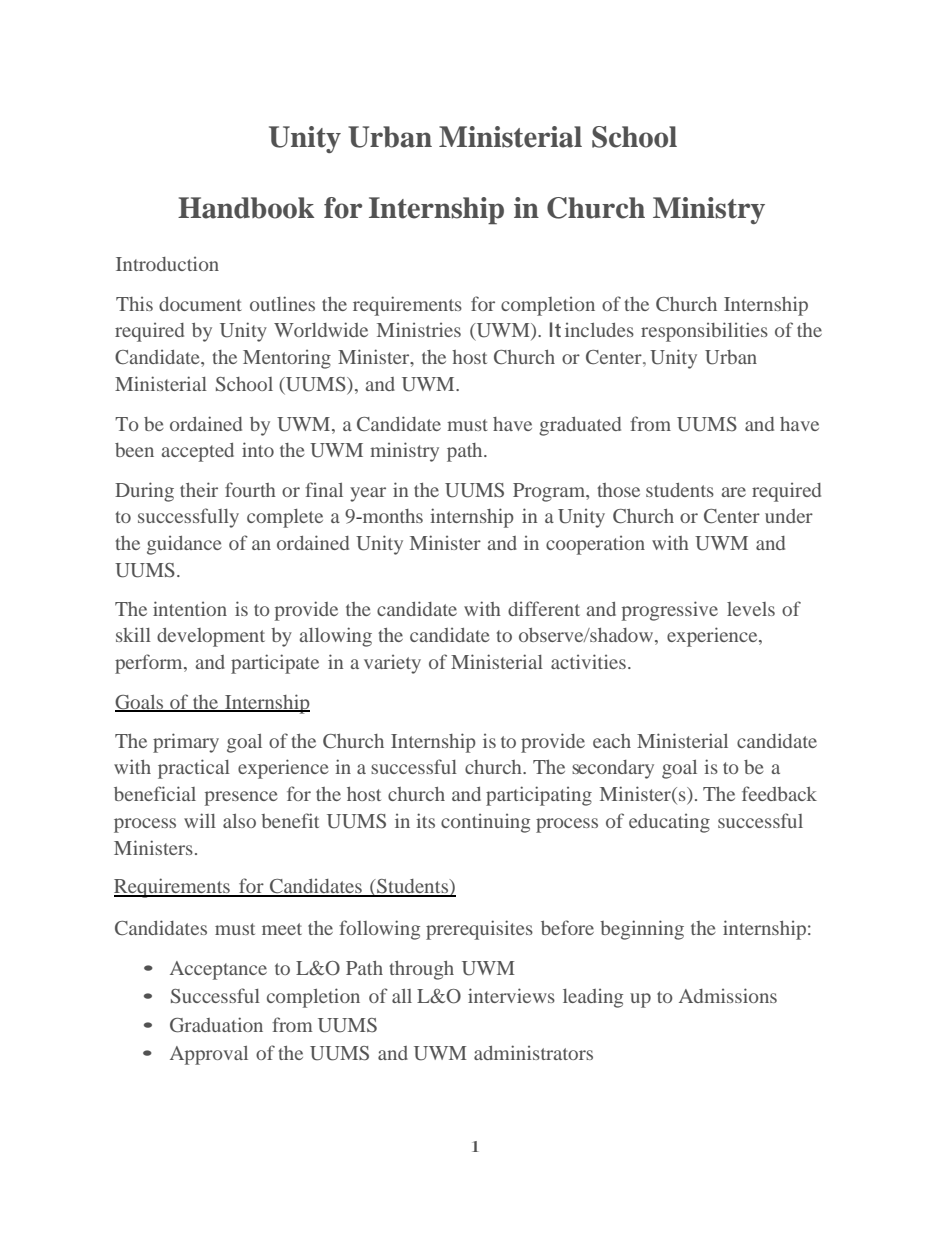  Describe the element at coordinates (216, 1025) in the image. I see `Graduation` at that location.
